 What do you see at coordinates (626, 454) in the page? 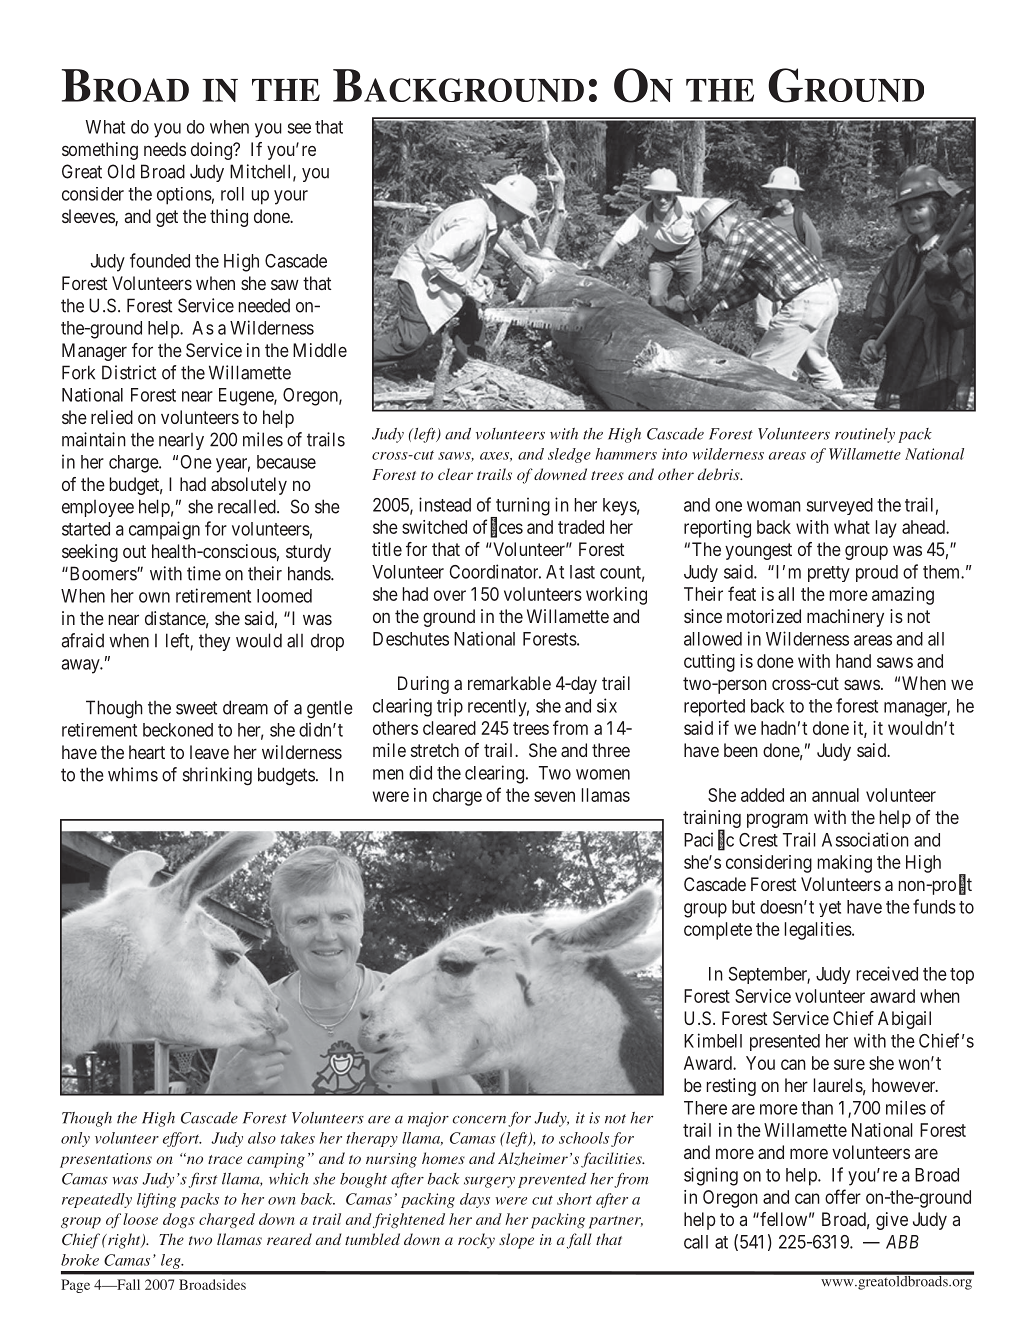
I see `hammers` at bounding box center [626, 454].
